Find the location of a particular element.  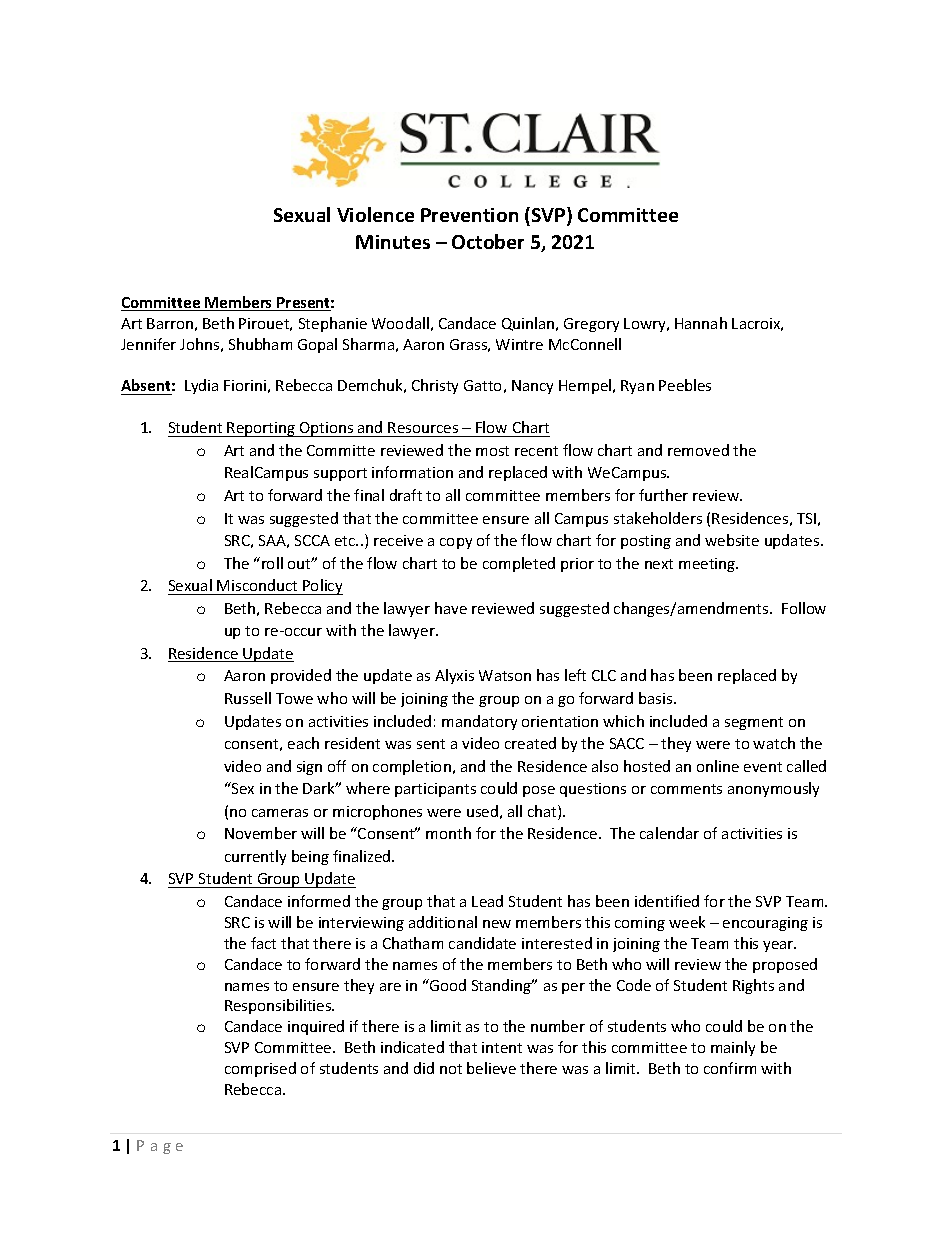

Hannah is located at coordinates (701, 323).
